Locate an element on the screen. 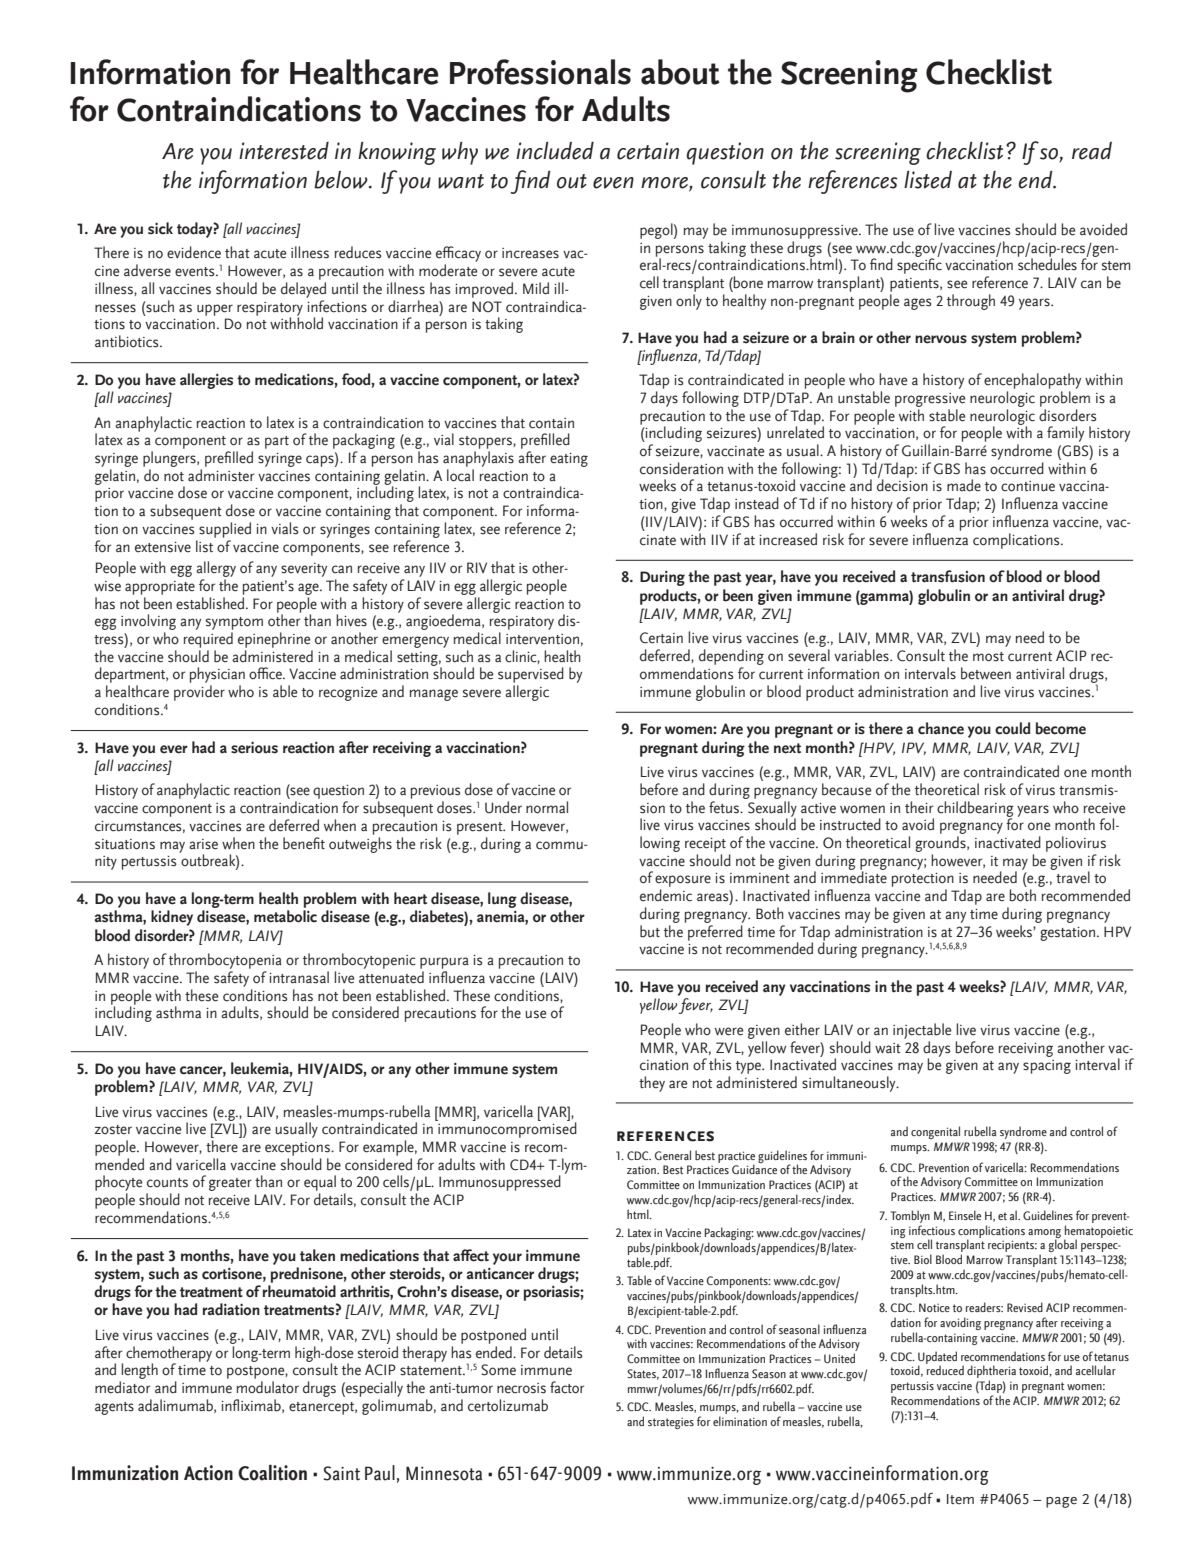 The image size is (1204, 1558). modulator is located at coordinates (268, 1387).
